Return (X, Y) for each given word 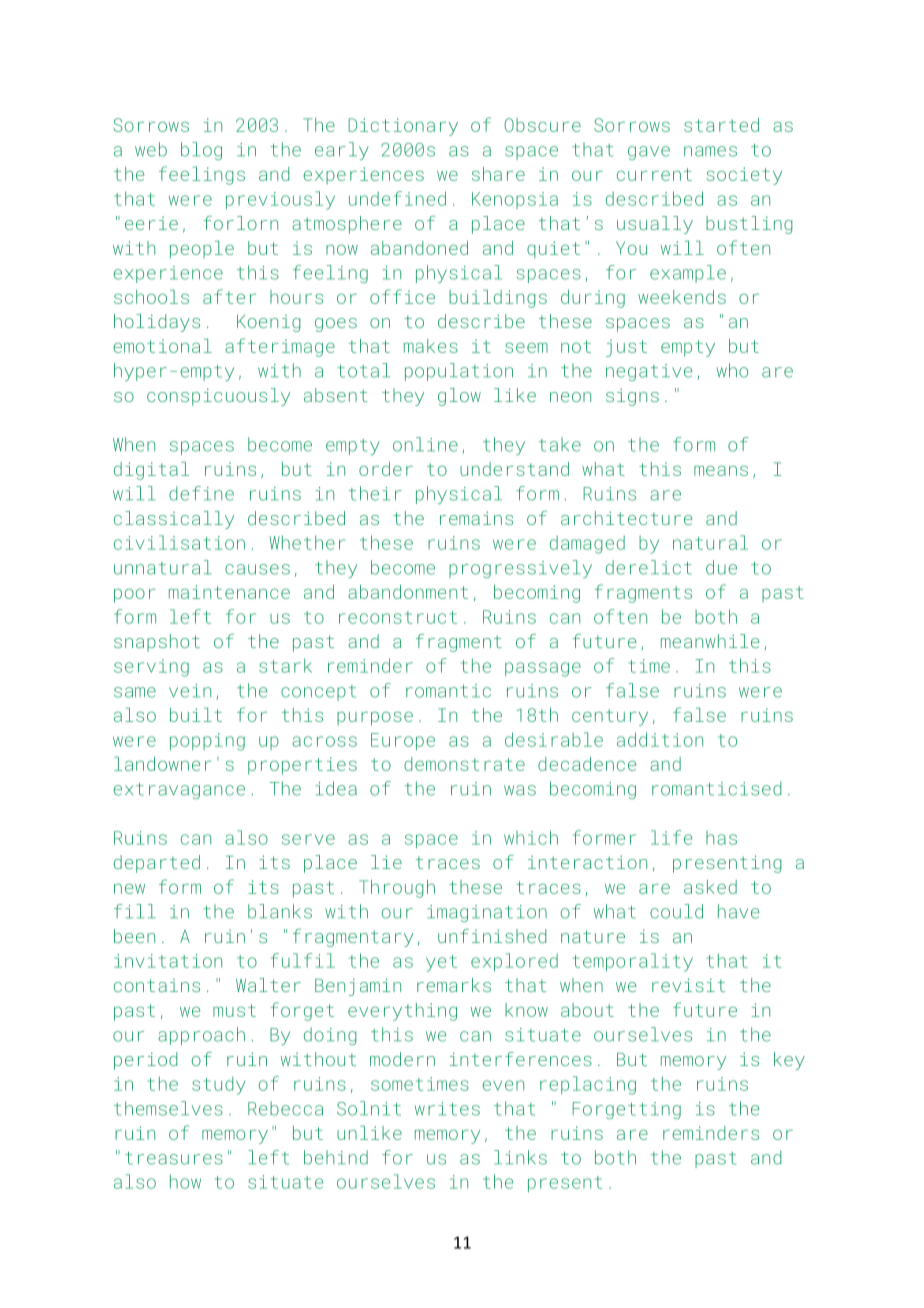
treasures (174, 1158)
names (710, 151)
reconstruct (398, 617)
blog (201, 151)
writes (447, 1109)
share (498, 174)
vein (190, 691)
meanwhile (710, 641)
